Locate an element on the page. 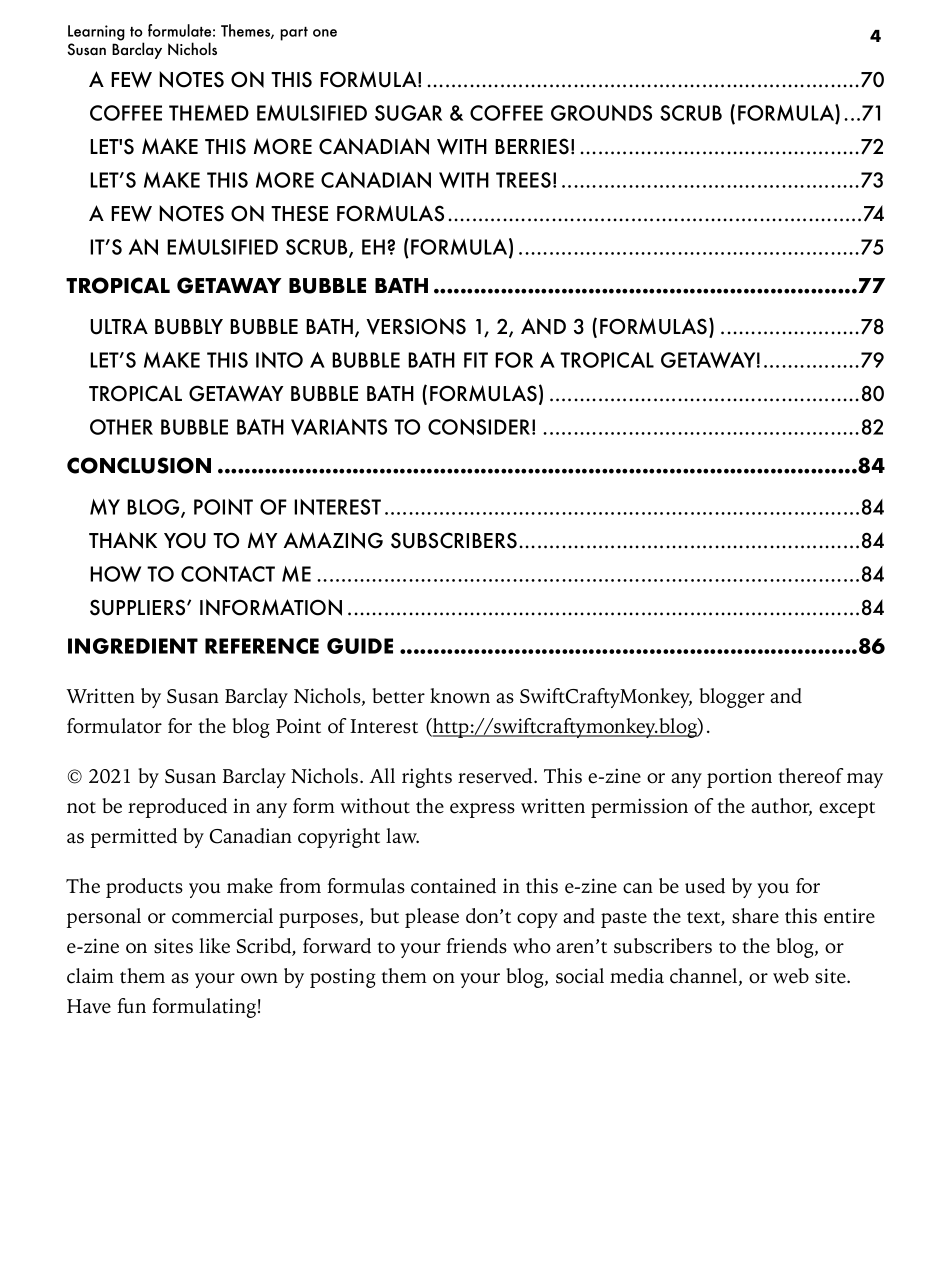 This page has width=952, height=1270. FIT is located at coordinates (476, 360).
